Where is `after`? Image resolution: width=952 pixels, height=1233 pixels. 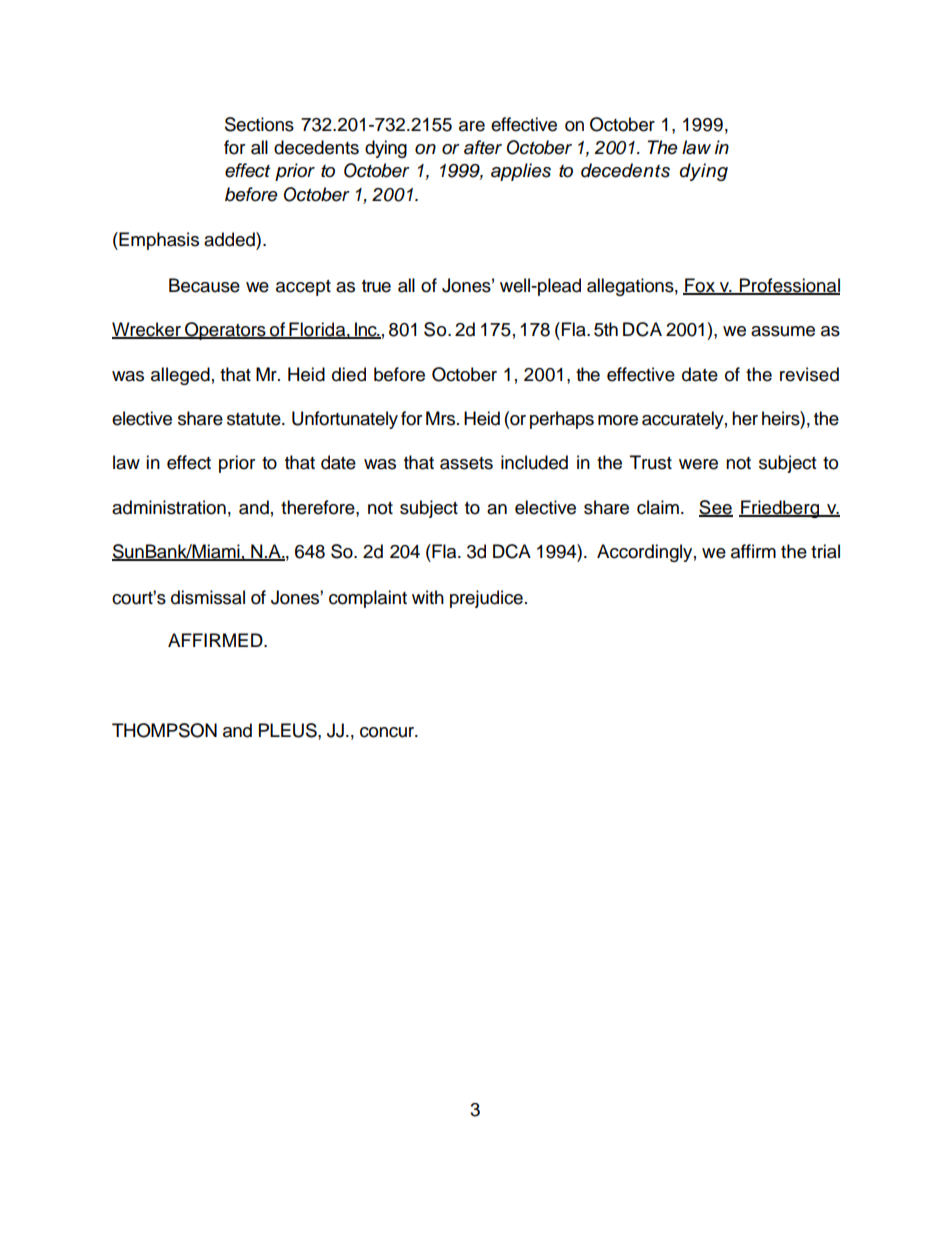
after is located at coordinates (483, 147).
